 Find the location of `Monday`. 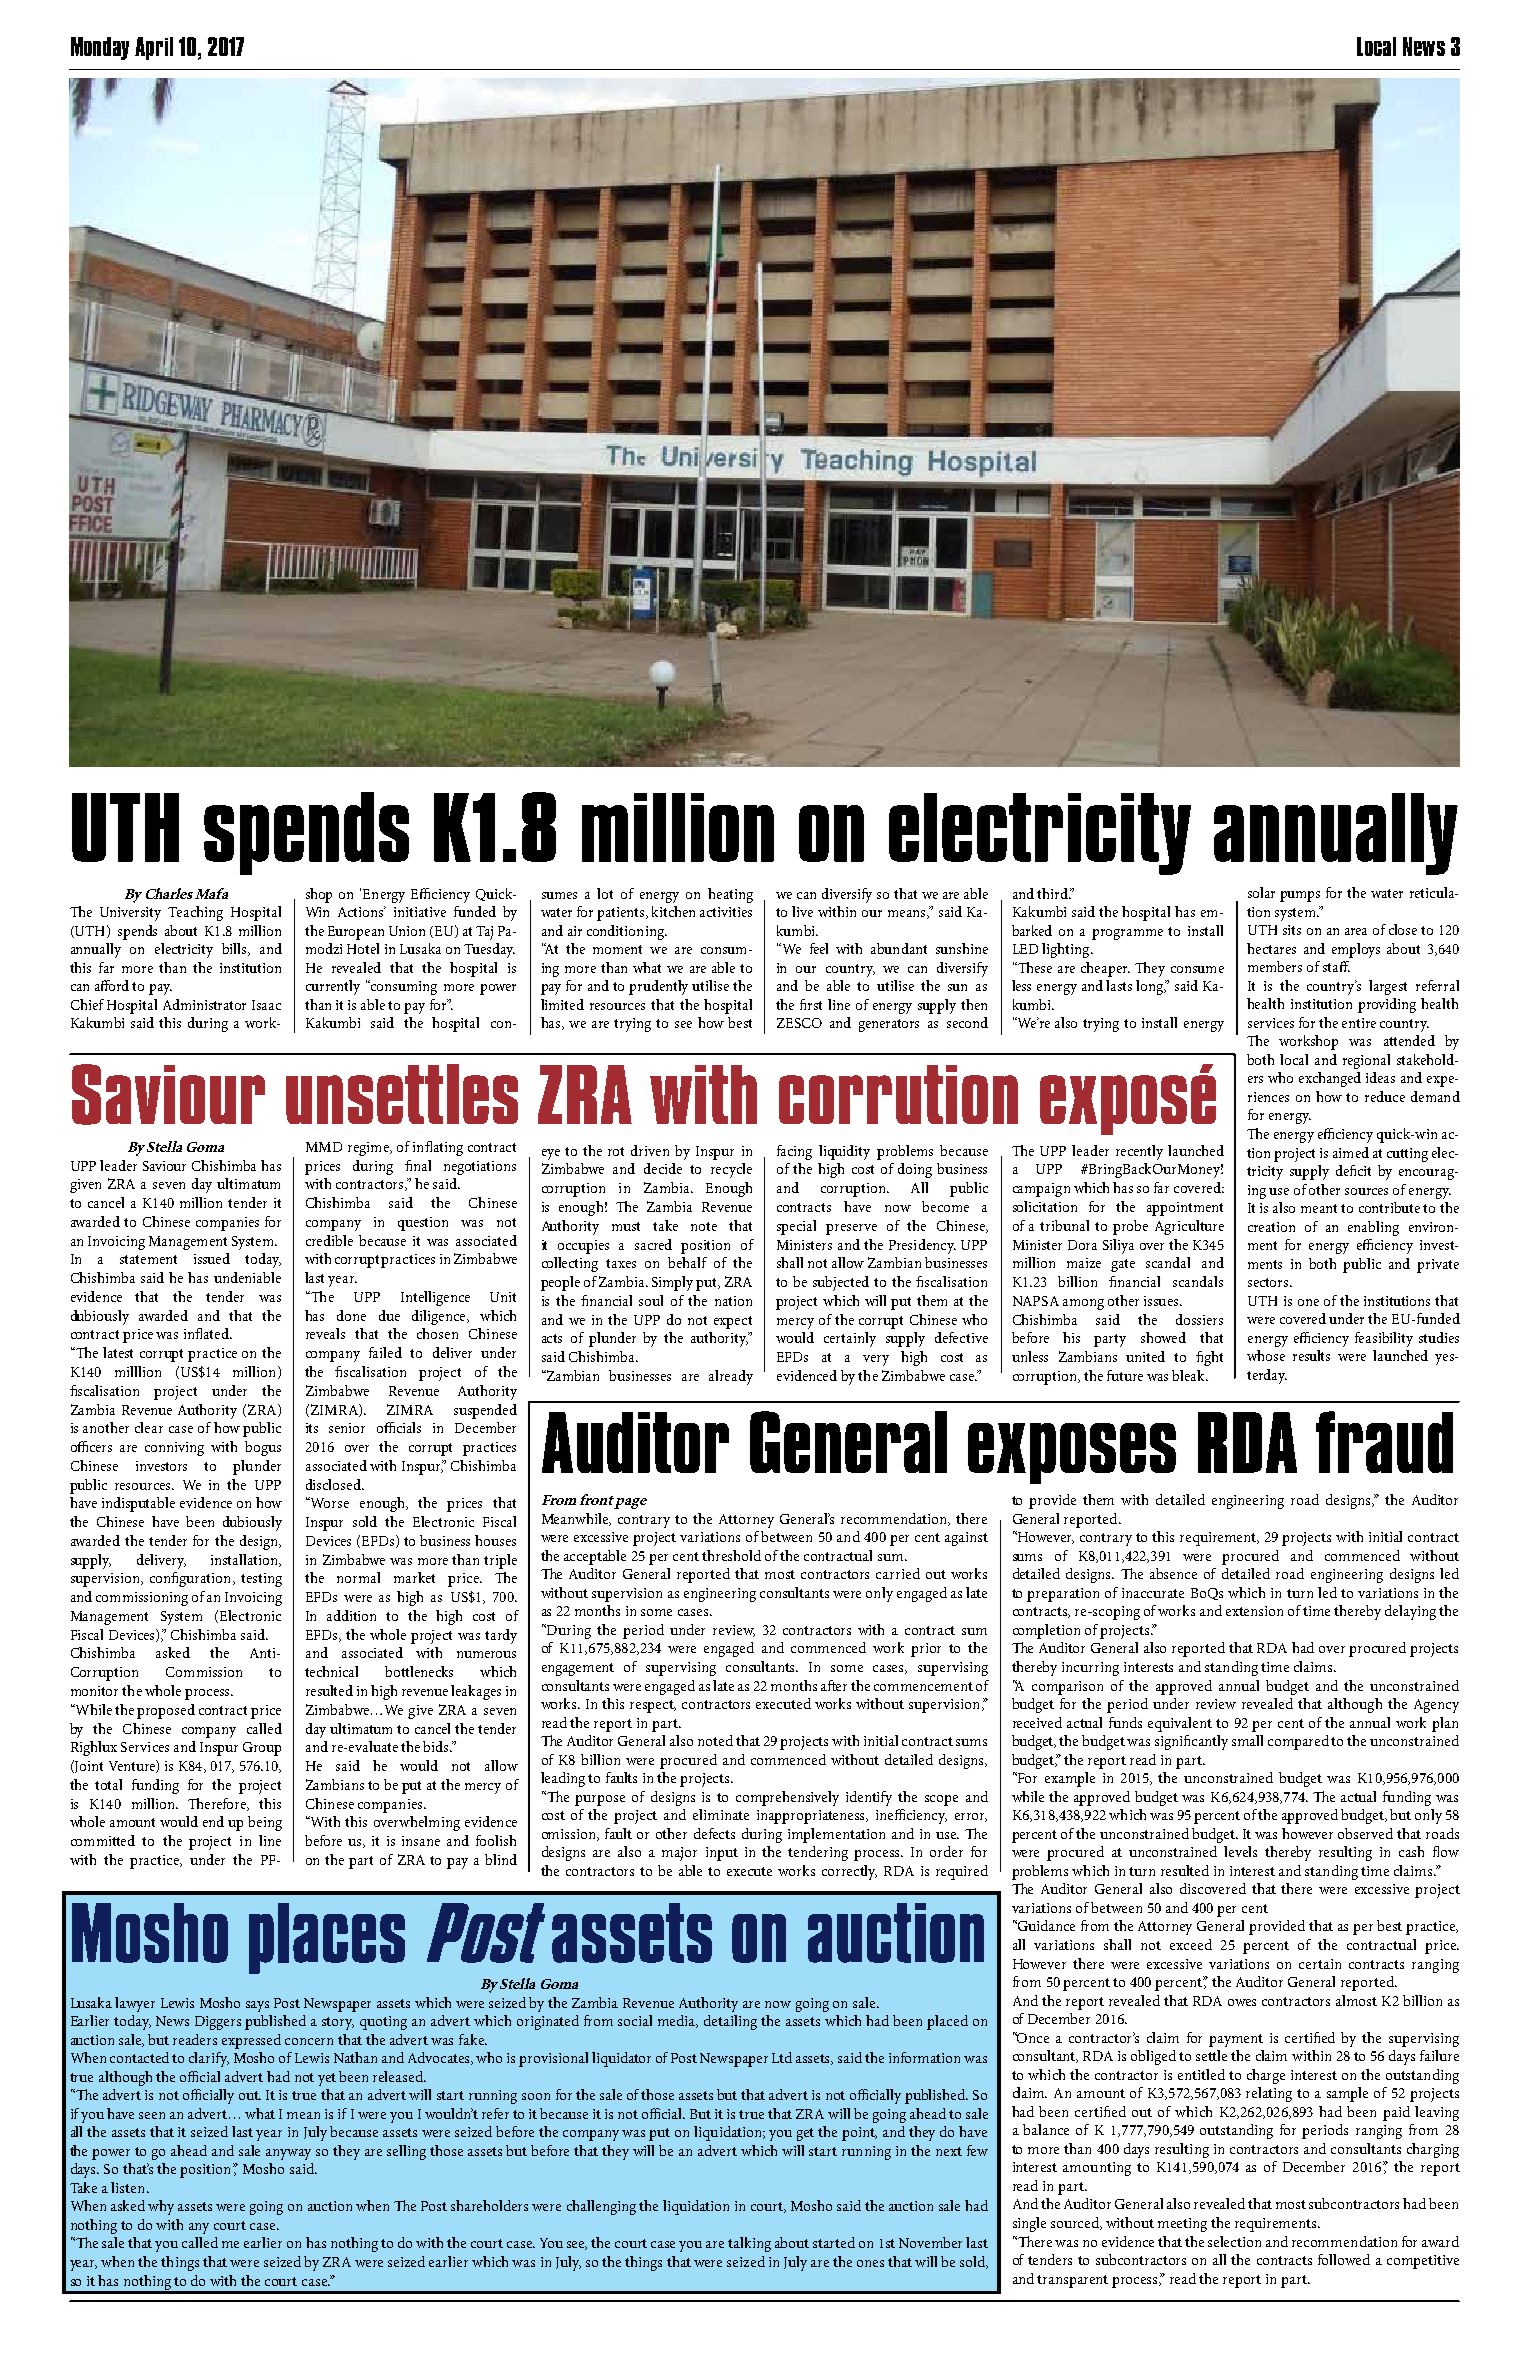

Monday is located at coordinates (100, 48).
